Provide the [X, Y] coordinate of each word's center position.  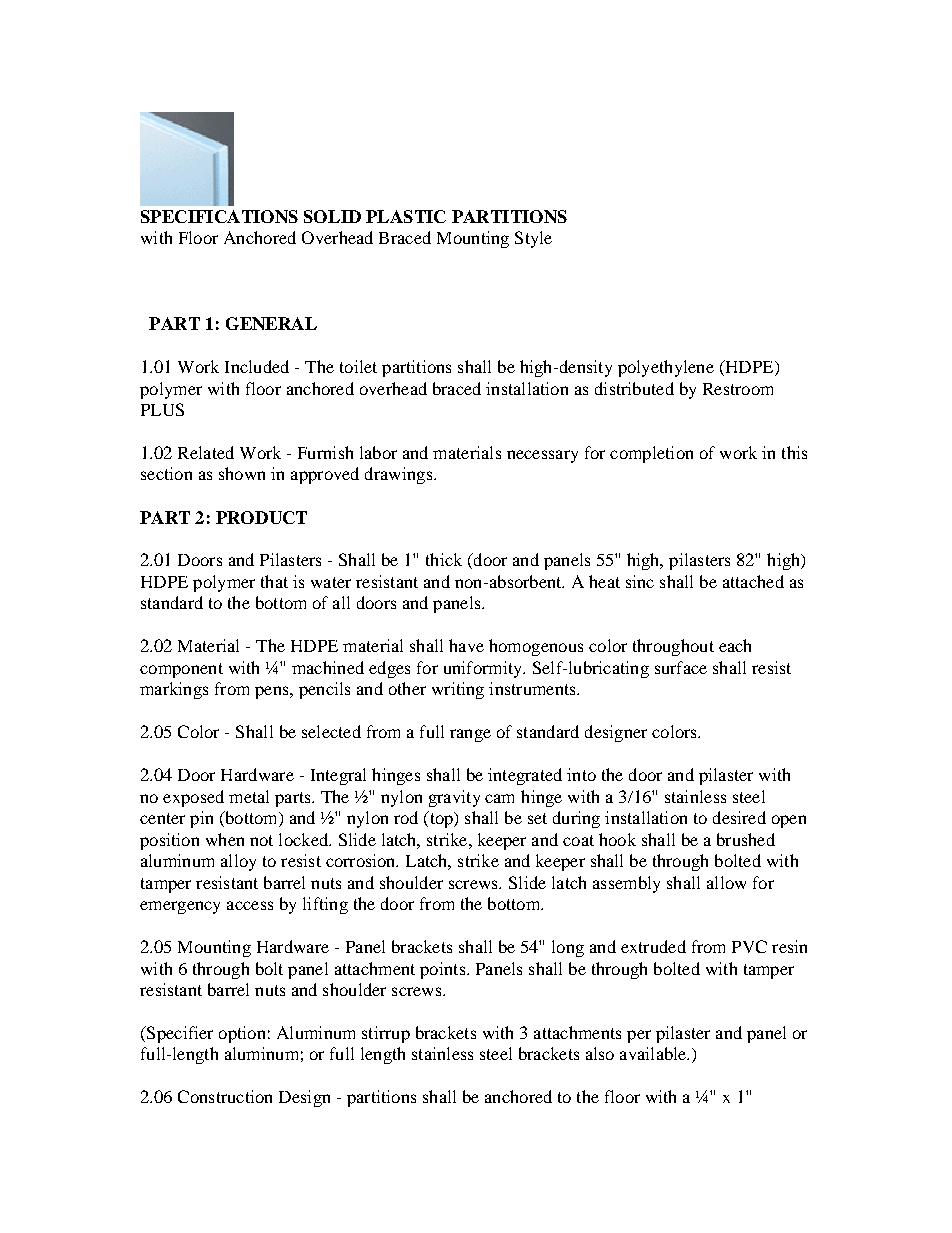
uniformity [484, 669]
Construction [225, 1096]
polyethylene [666, 368]
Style [533, 239]
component [181, 670]
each [735, 645]
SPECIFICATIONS [219, 216]
